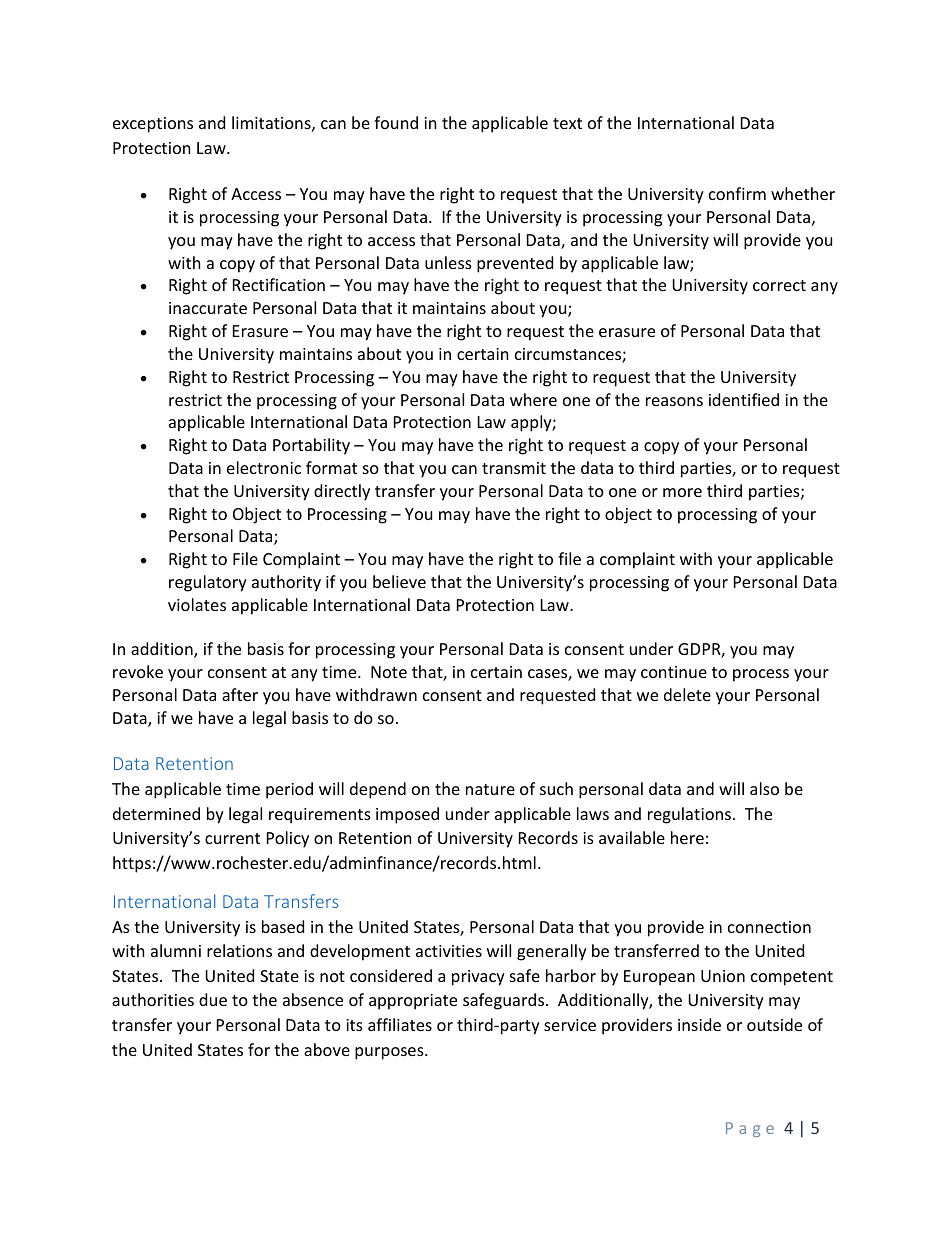 This image has height=1233, width=952. Describe the element at coordinates (327, 1049) in the image. I see `above` at that location.
